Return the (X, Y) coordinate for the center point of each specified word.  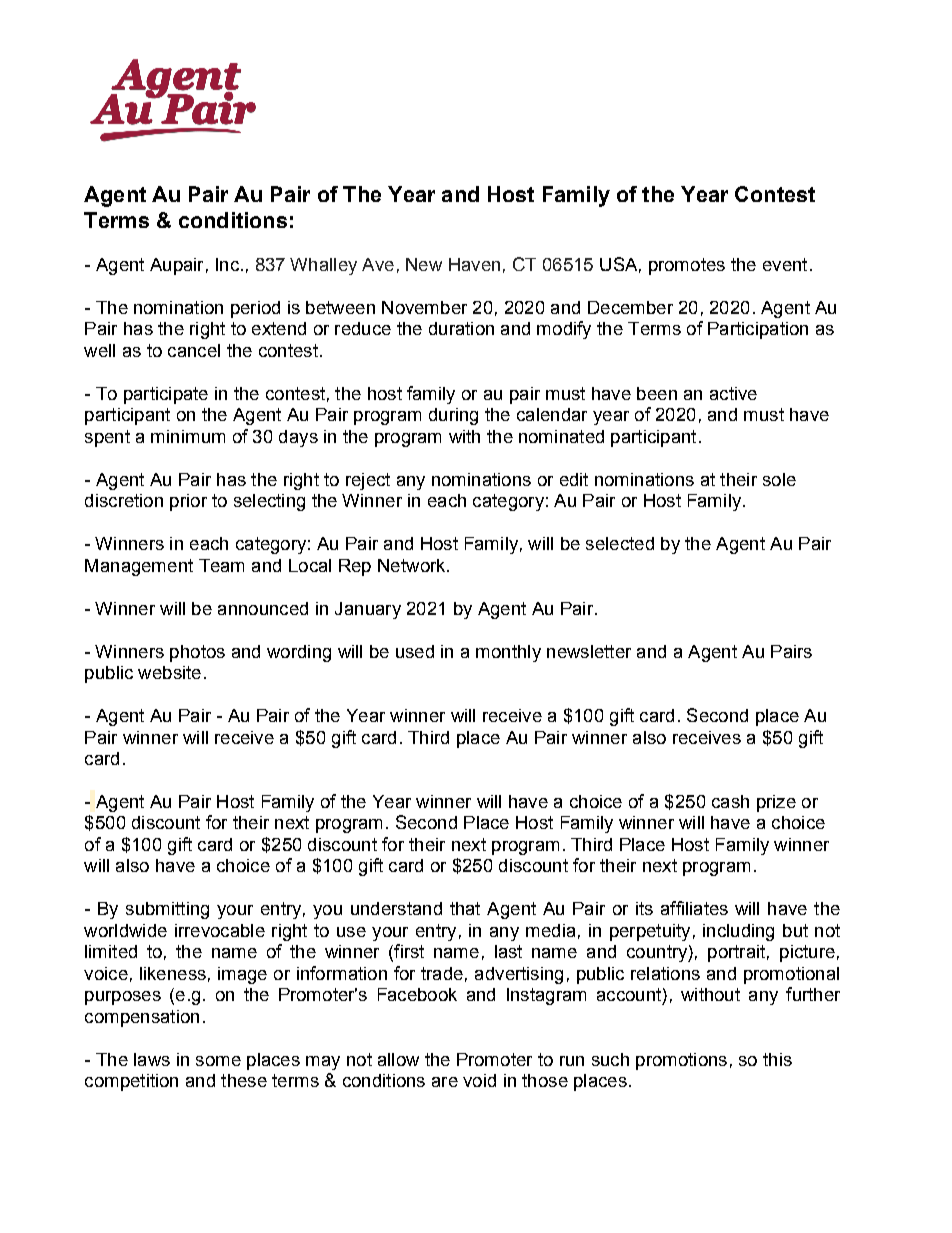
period (255, 309)
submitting (167, 910)
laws (152, 1059)
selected (620, 543)
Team (221, 565)
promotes (687, 266)
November (424, 307)
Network (413, 565)
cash (730, 801)
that (465, 908)
